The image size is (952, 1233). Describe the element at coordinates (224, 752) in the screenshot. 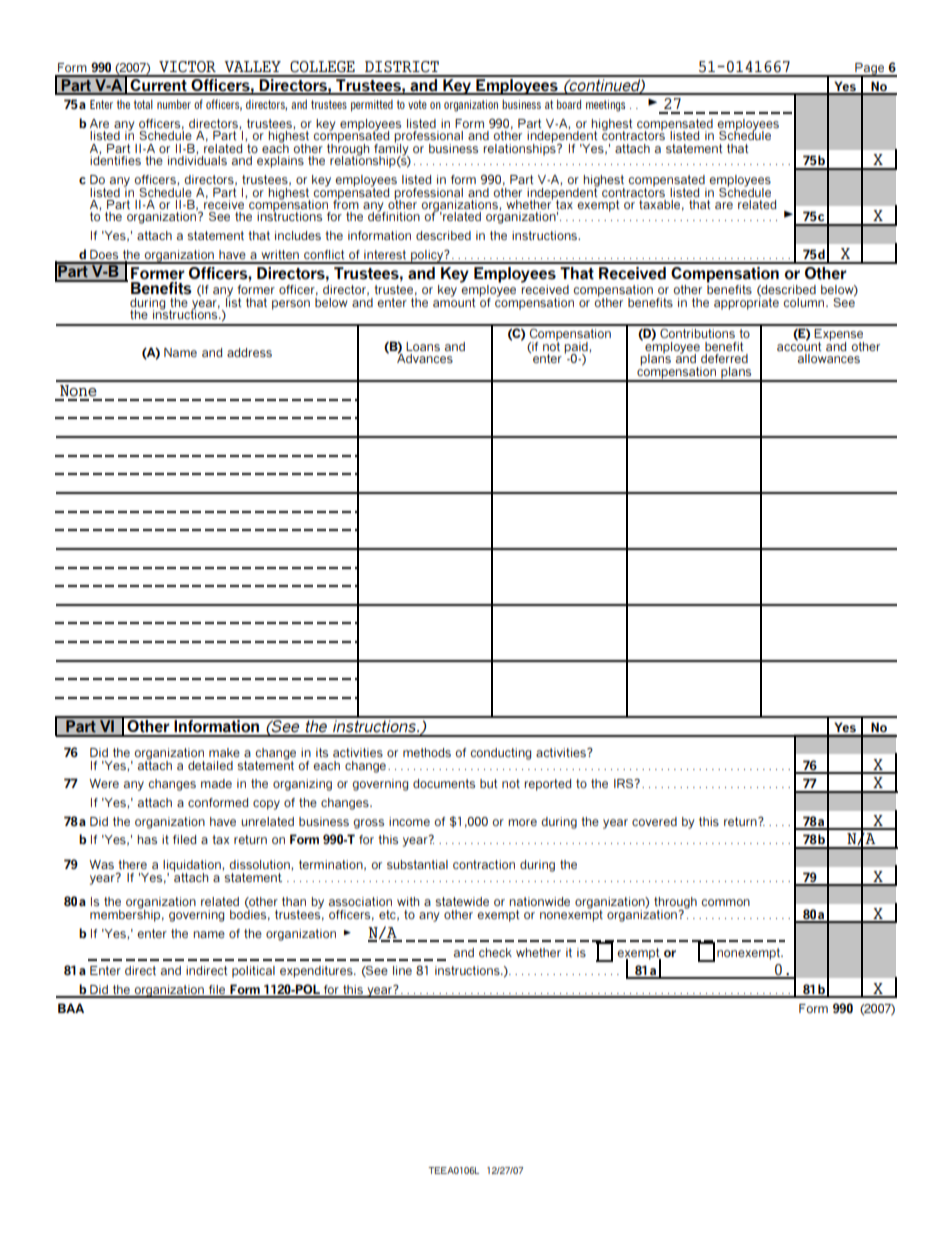

I see `make` at that location.
